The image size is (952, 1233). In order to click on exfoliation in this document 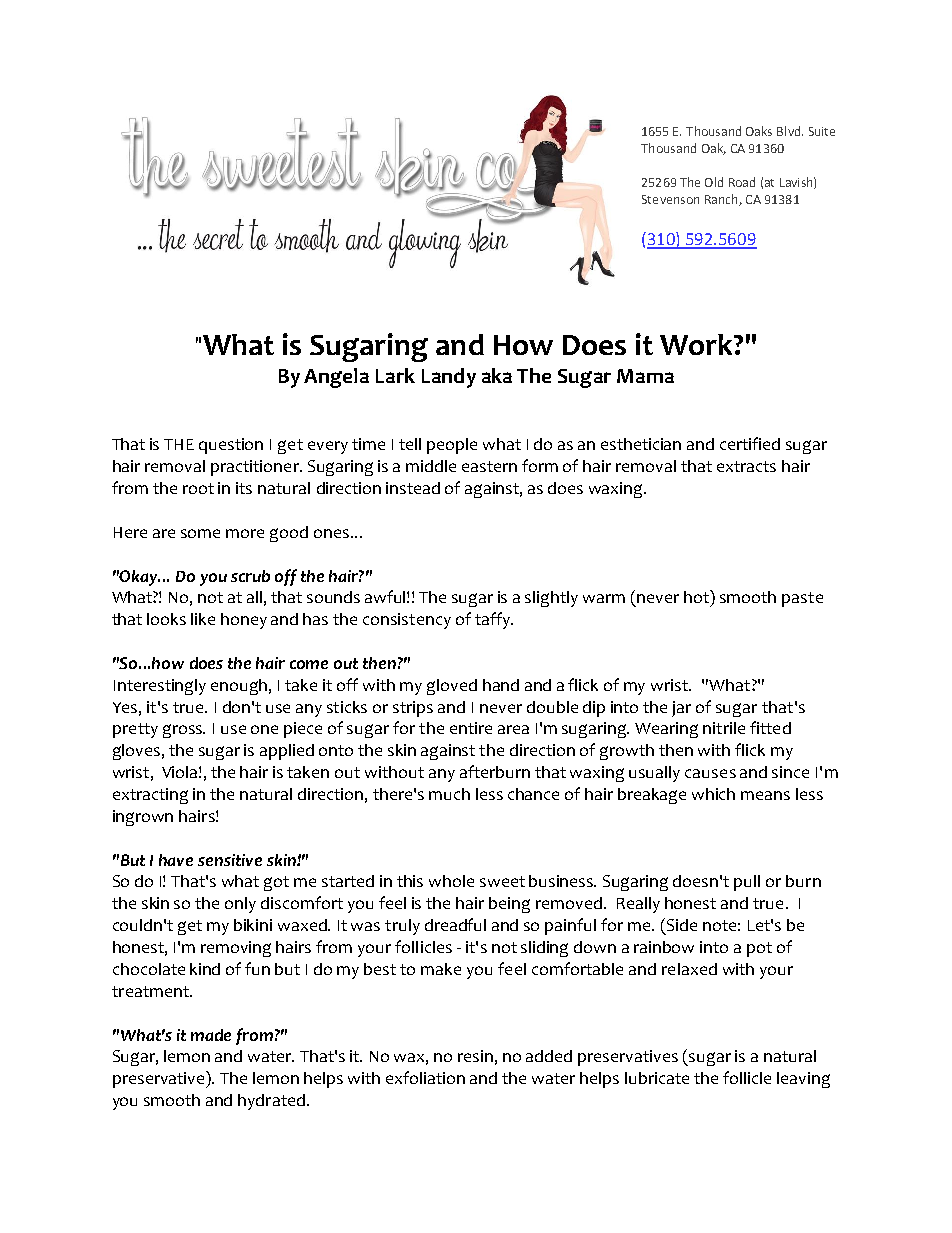, I will do `click(425, 1077)`.
